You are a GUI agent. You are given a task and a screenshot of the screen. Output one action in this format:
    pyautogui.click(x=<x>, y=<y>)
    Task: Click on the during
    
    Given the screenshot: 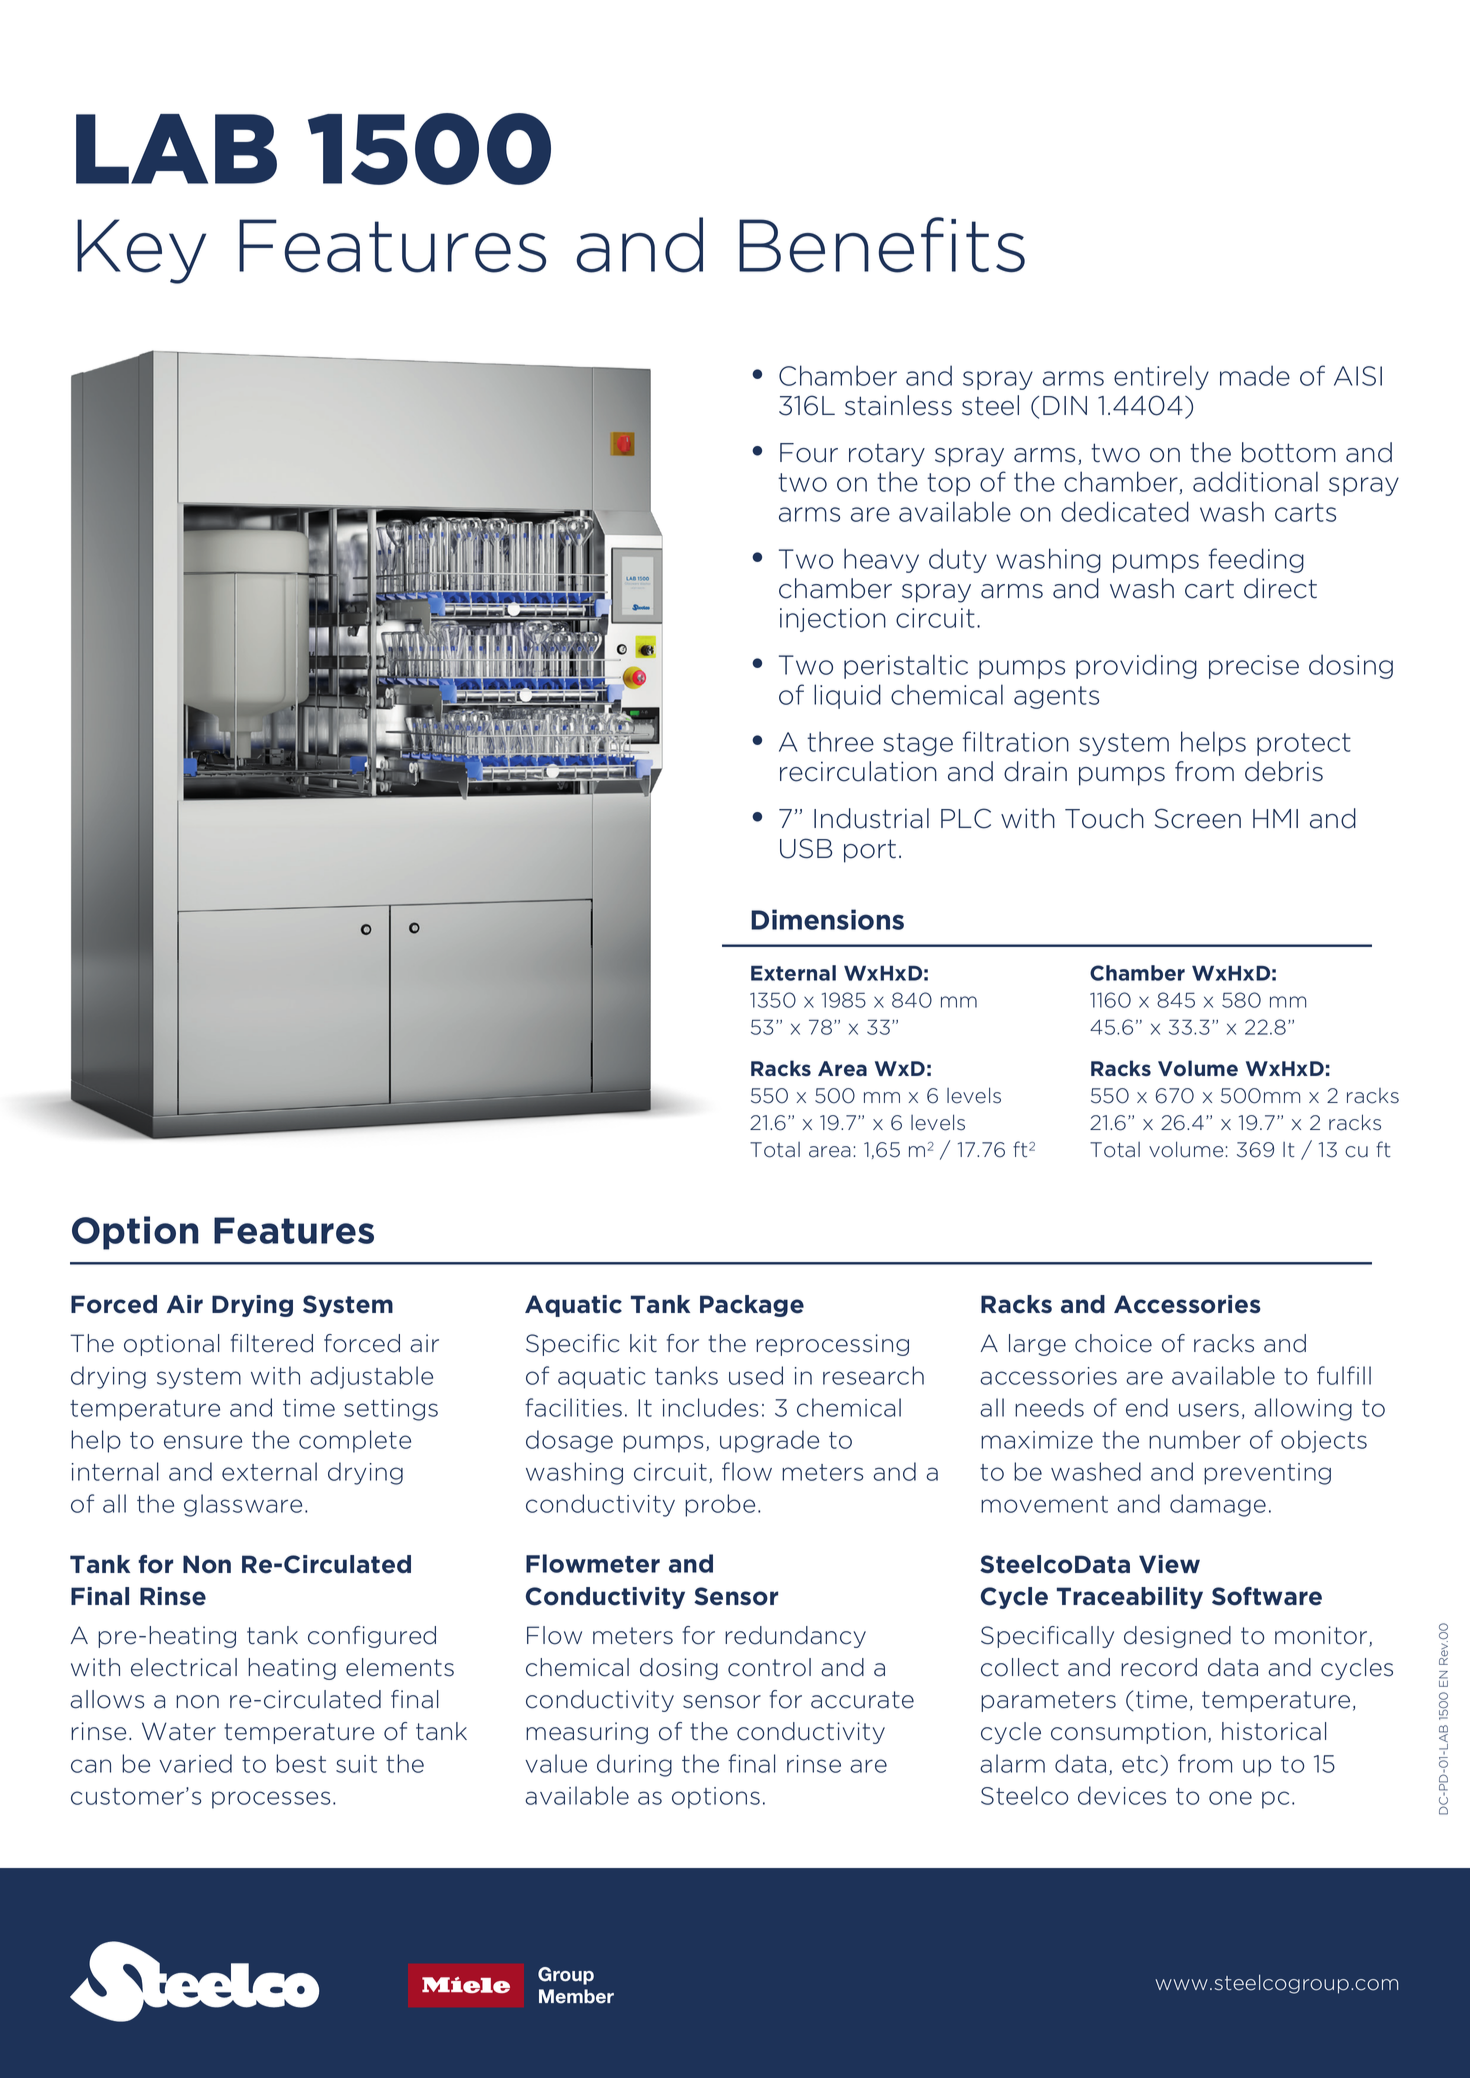 What is the action you would take?
    pyautogui.click(x=634, y=1765)
